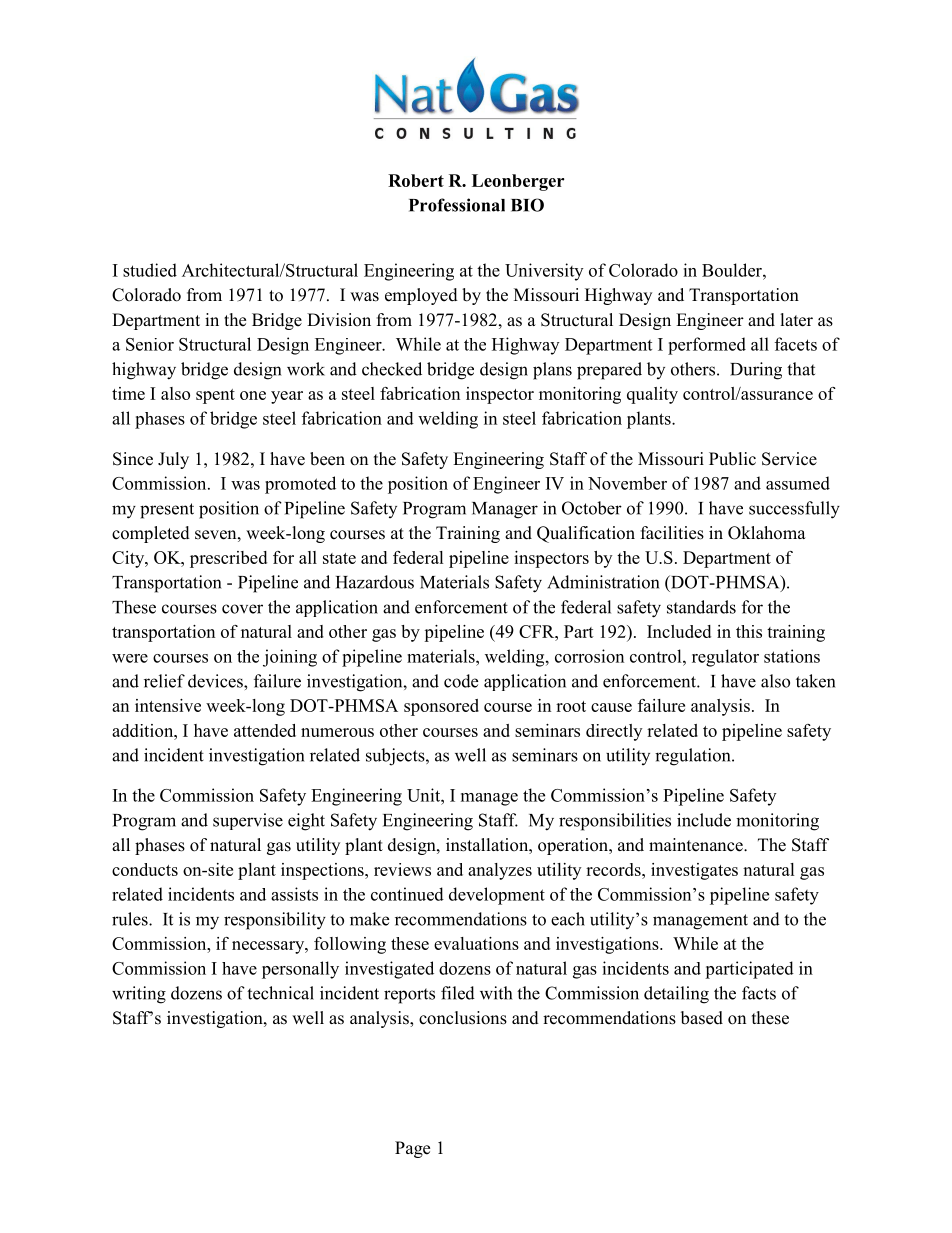  I want to click on writing, so click(139, 995).
